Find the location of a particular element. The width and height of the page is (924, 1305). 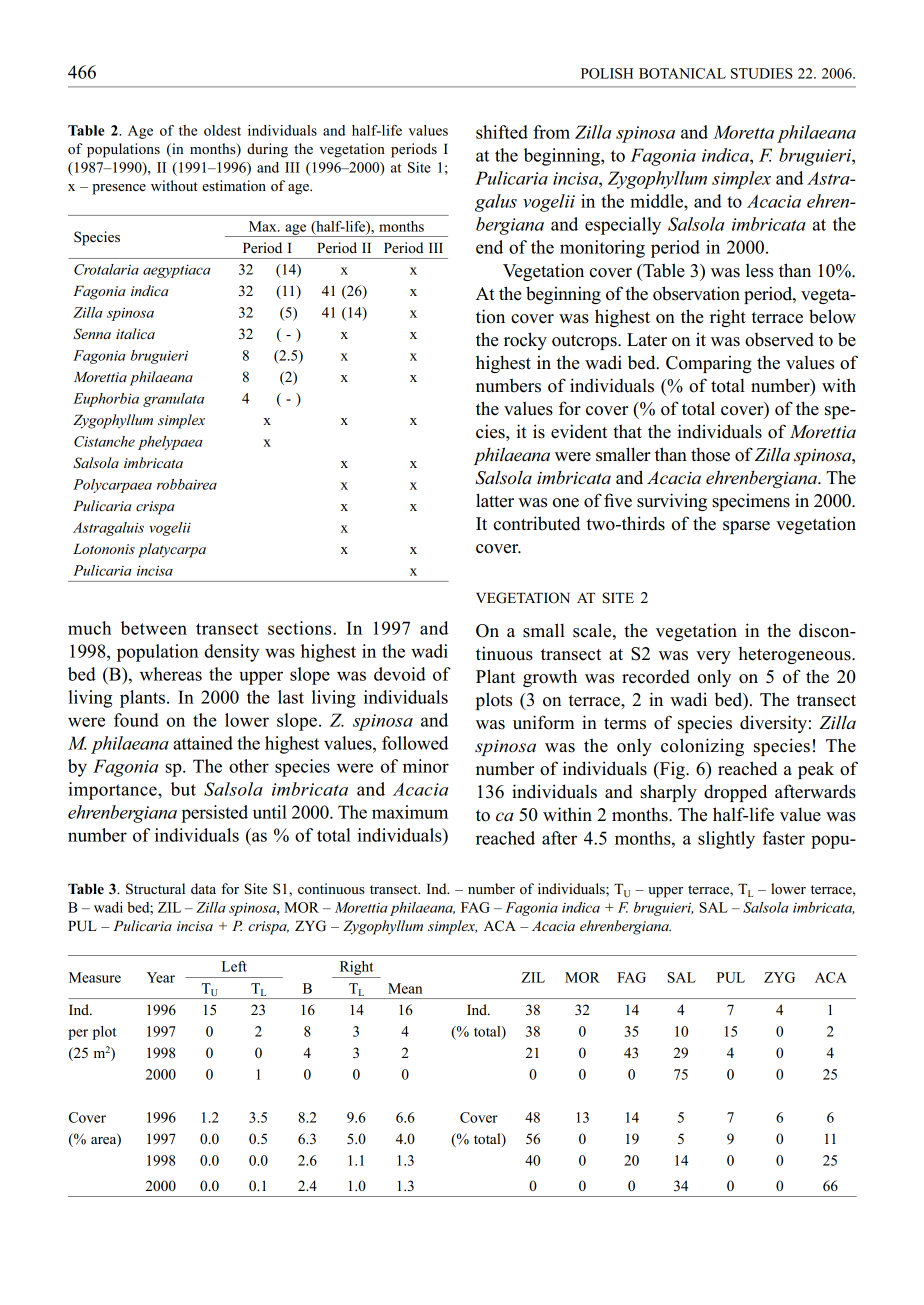

Year is located at coordinates (161, 977).
